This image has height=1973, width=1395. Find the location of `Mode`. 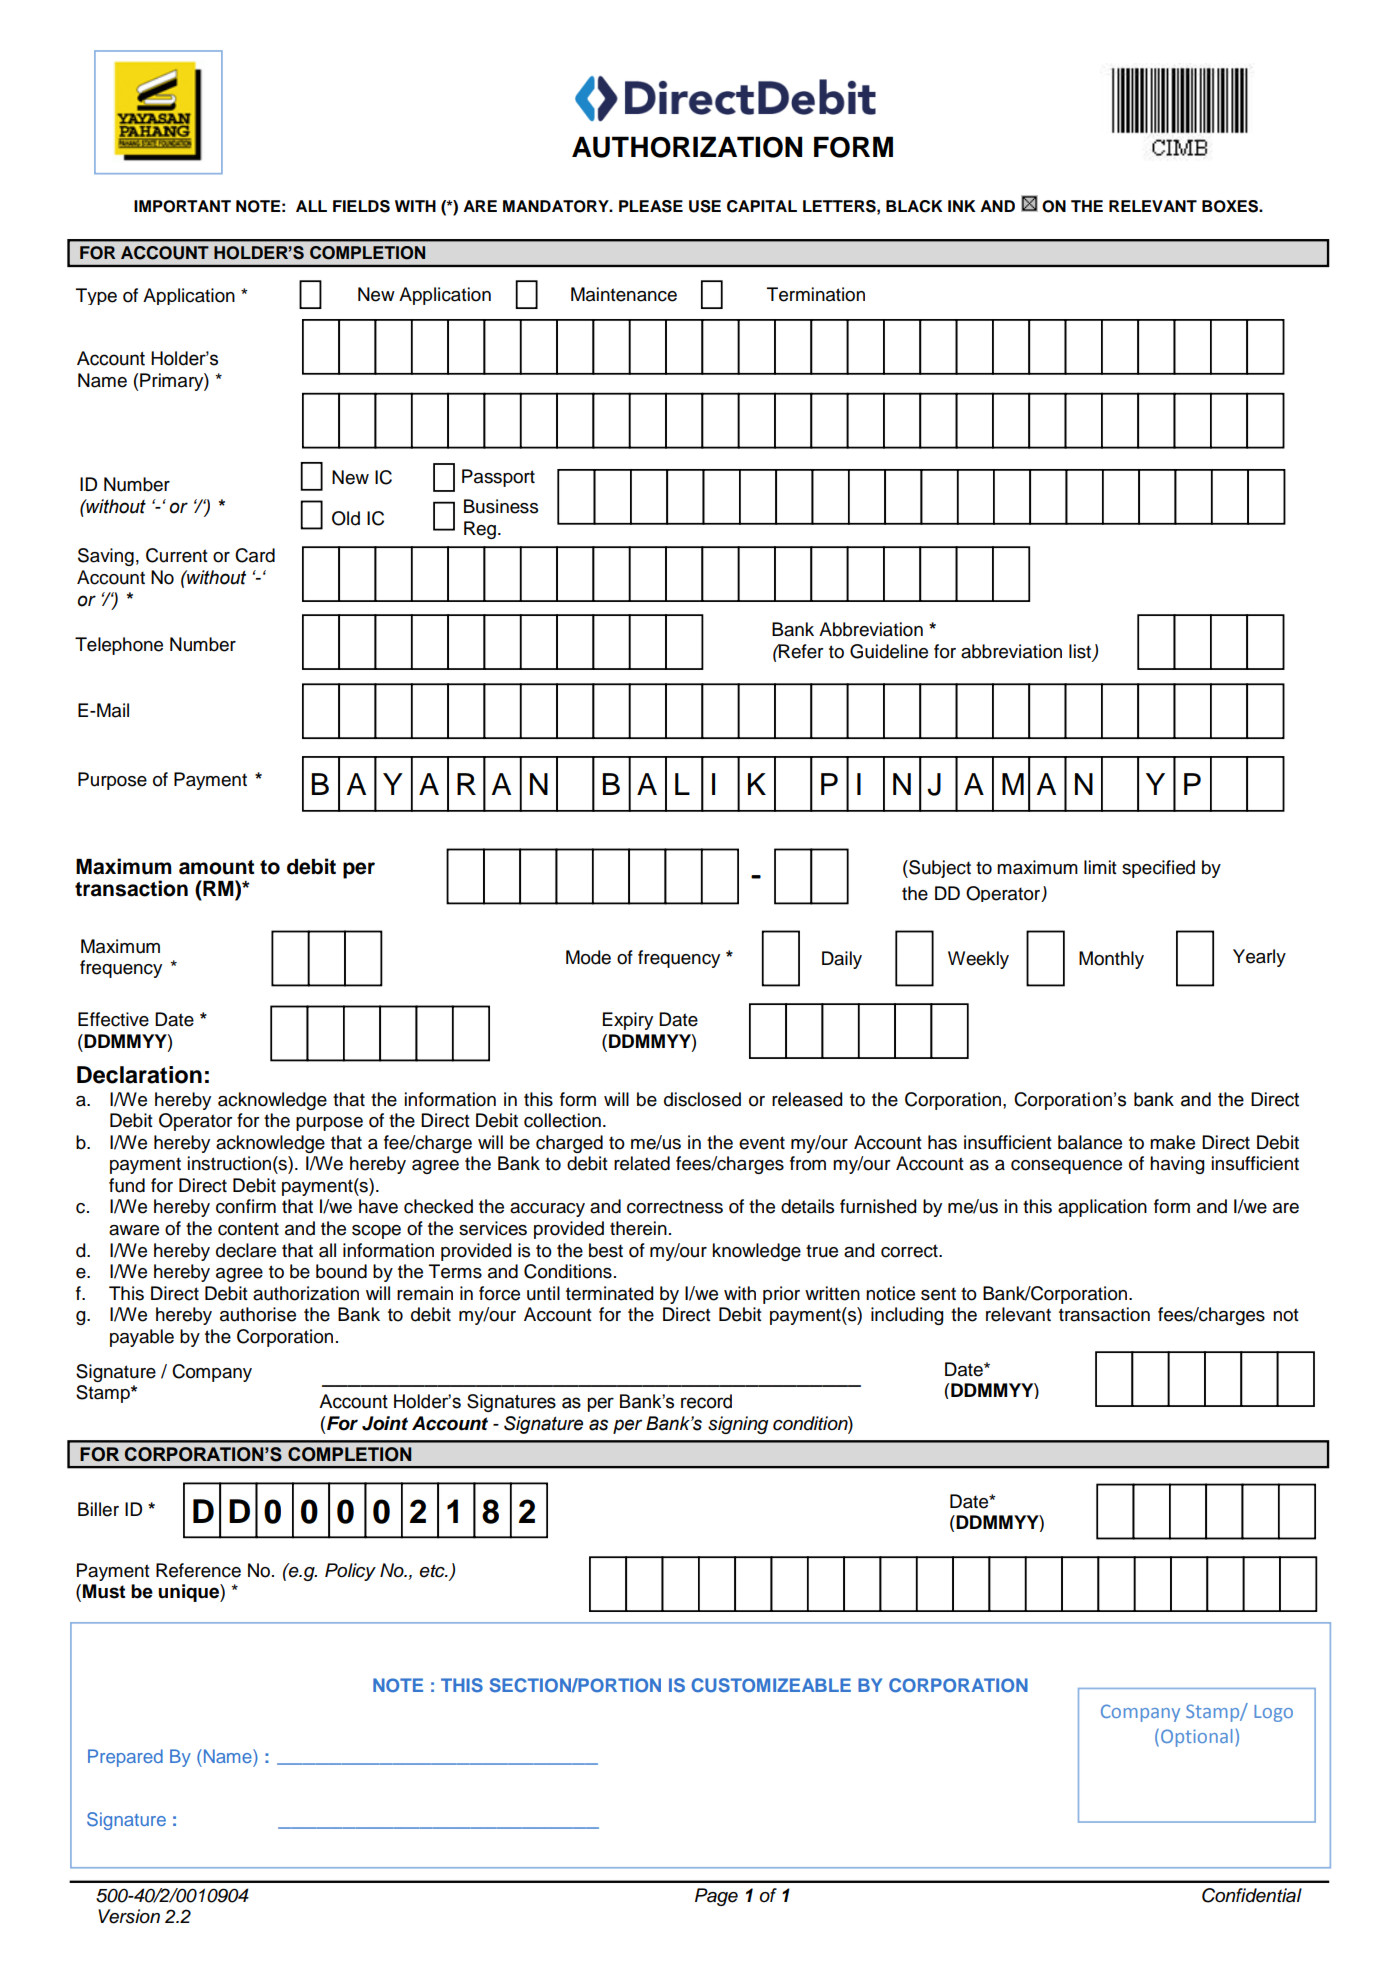

Mode is located at coordinates (588, 957).
